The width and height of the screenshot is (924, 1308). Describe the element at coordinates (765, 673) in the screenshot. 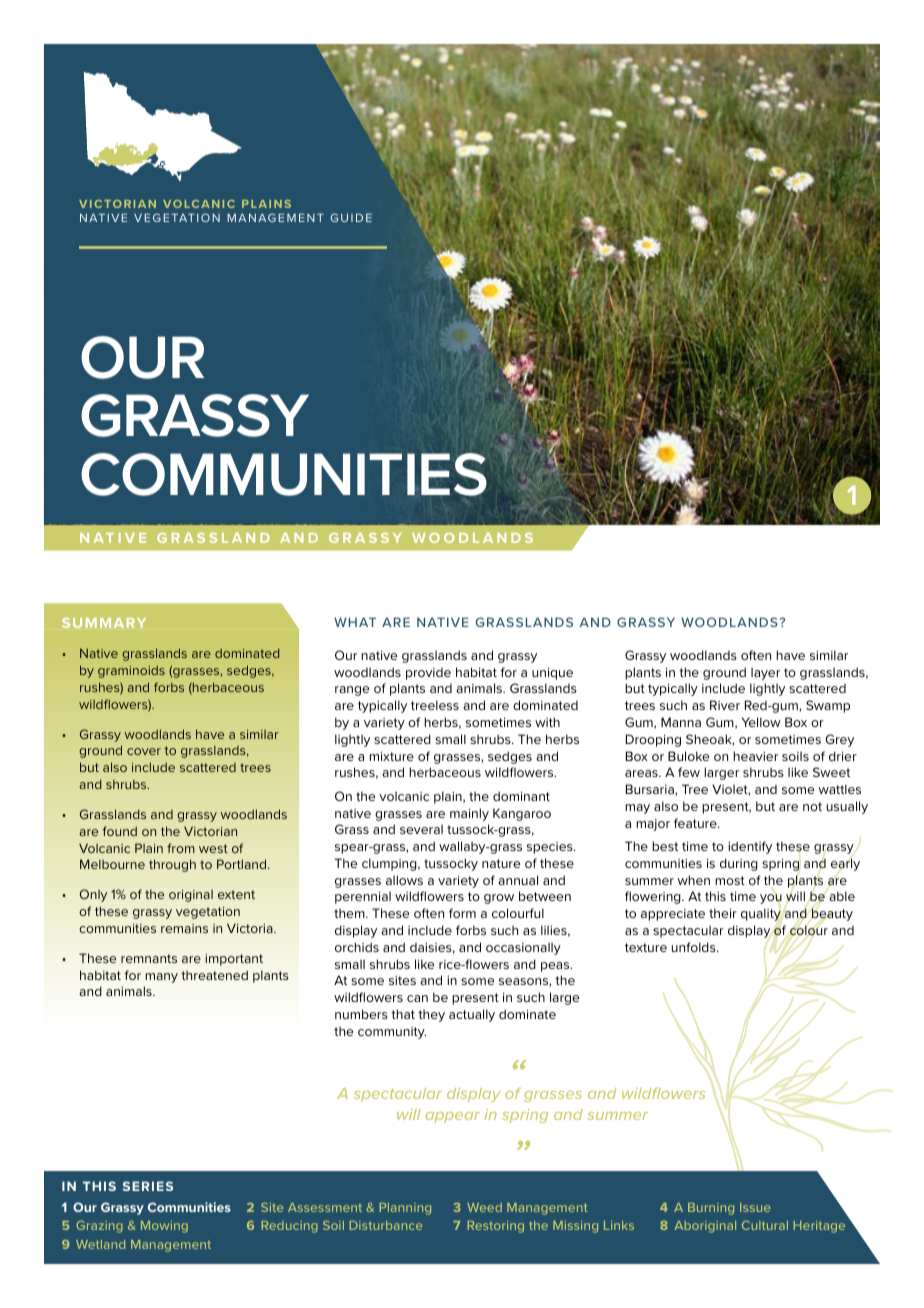

I see `layer` at that location.
